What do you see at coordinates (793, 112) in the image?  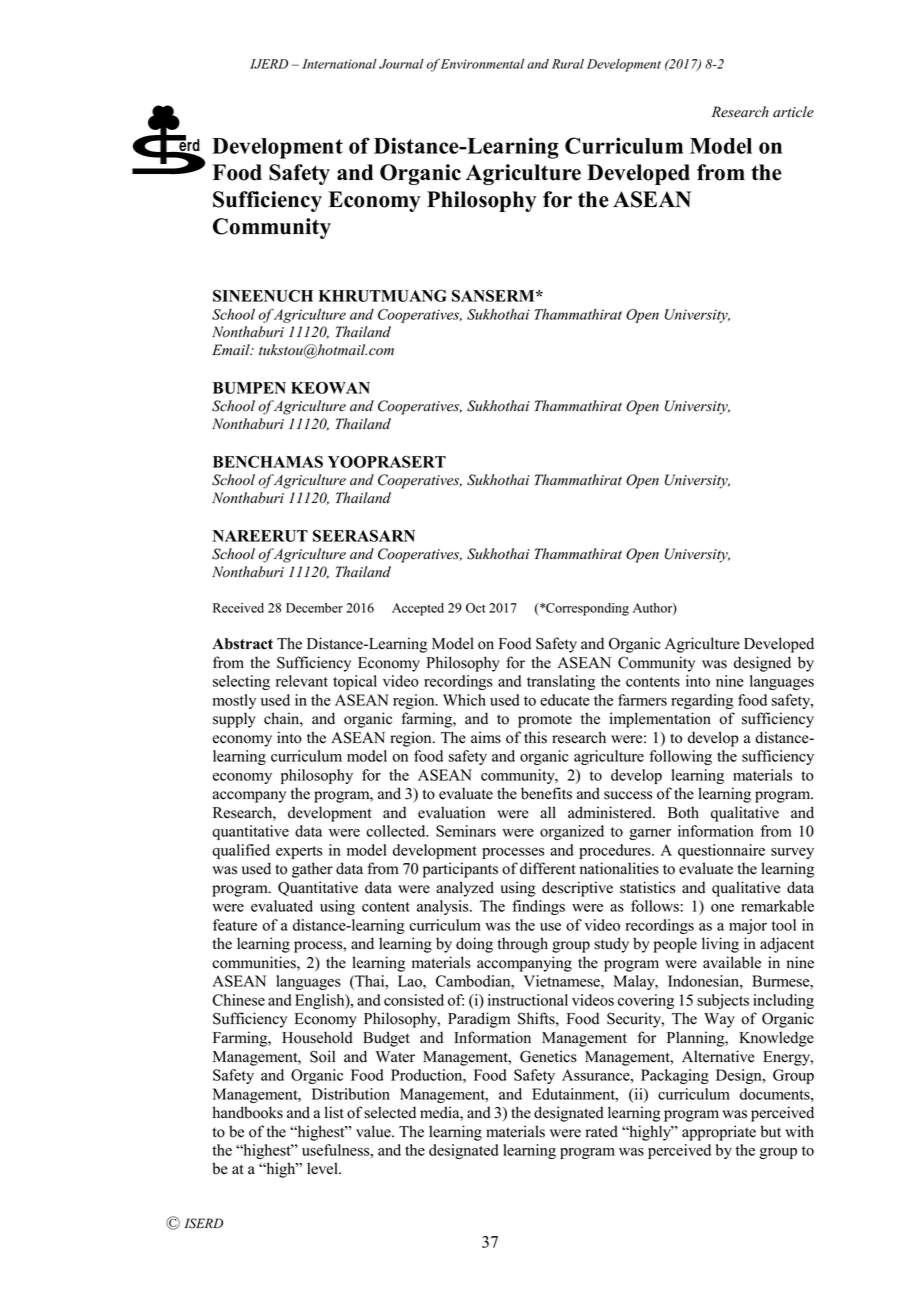 I see `article` at bounding box center [793, 112].
